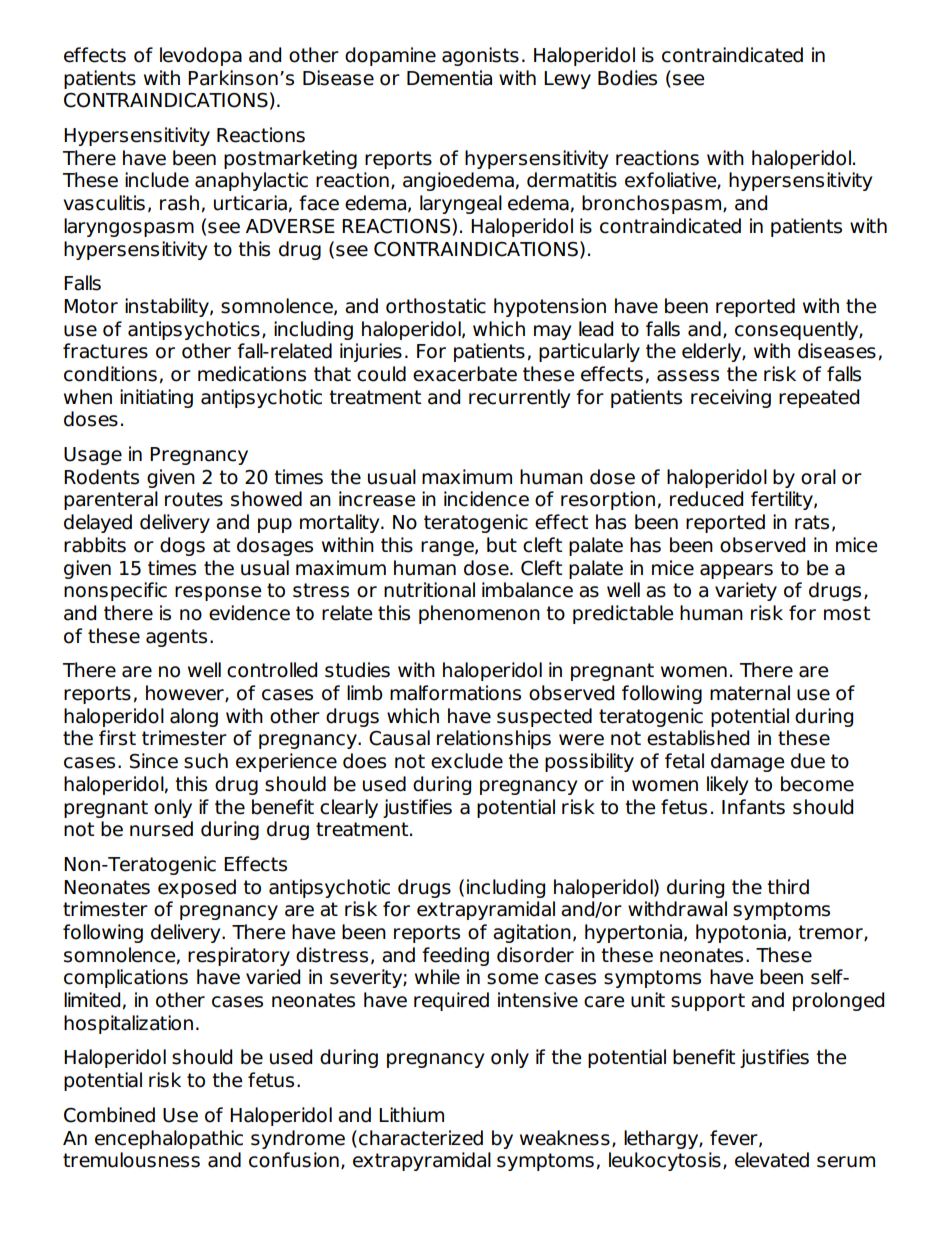  Describe the element at coordinates (197, 888) in the page. I see `exposed` at that location.
